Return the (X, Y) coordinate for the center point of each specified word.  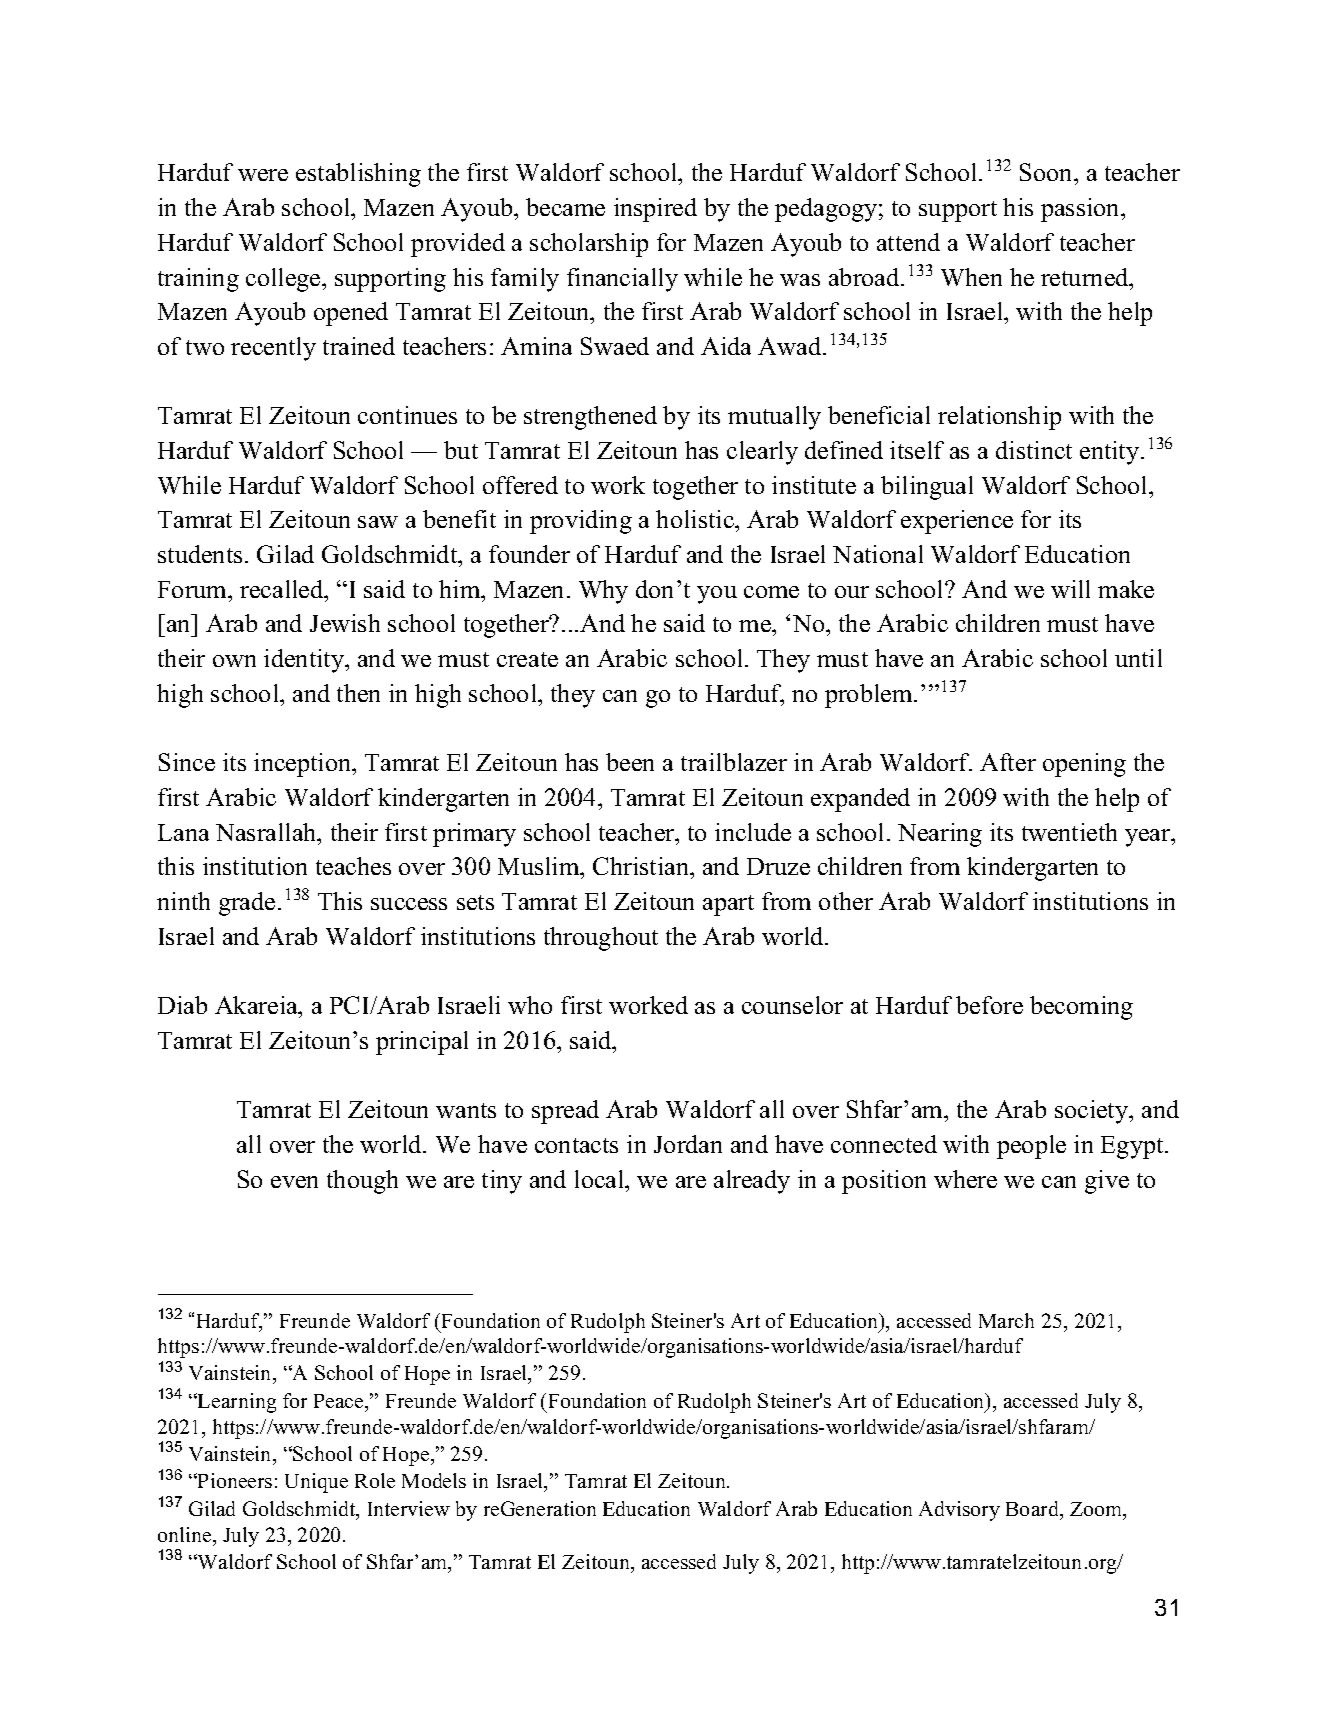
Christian (642, 868)
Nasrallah (267, 832)
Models (434, 1480)
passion (1081, 210)
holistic (696, 519)
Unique (316, 1483)
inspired (655, 210)
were (263, 175)
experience (957, 522)
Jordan (688, 1144)
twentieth (1069, 832)
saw (378, 522)
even (294, 1182)
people (1031, 1147)
